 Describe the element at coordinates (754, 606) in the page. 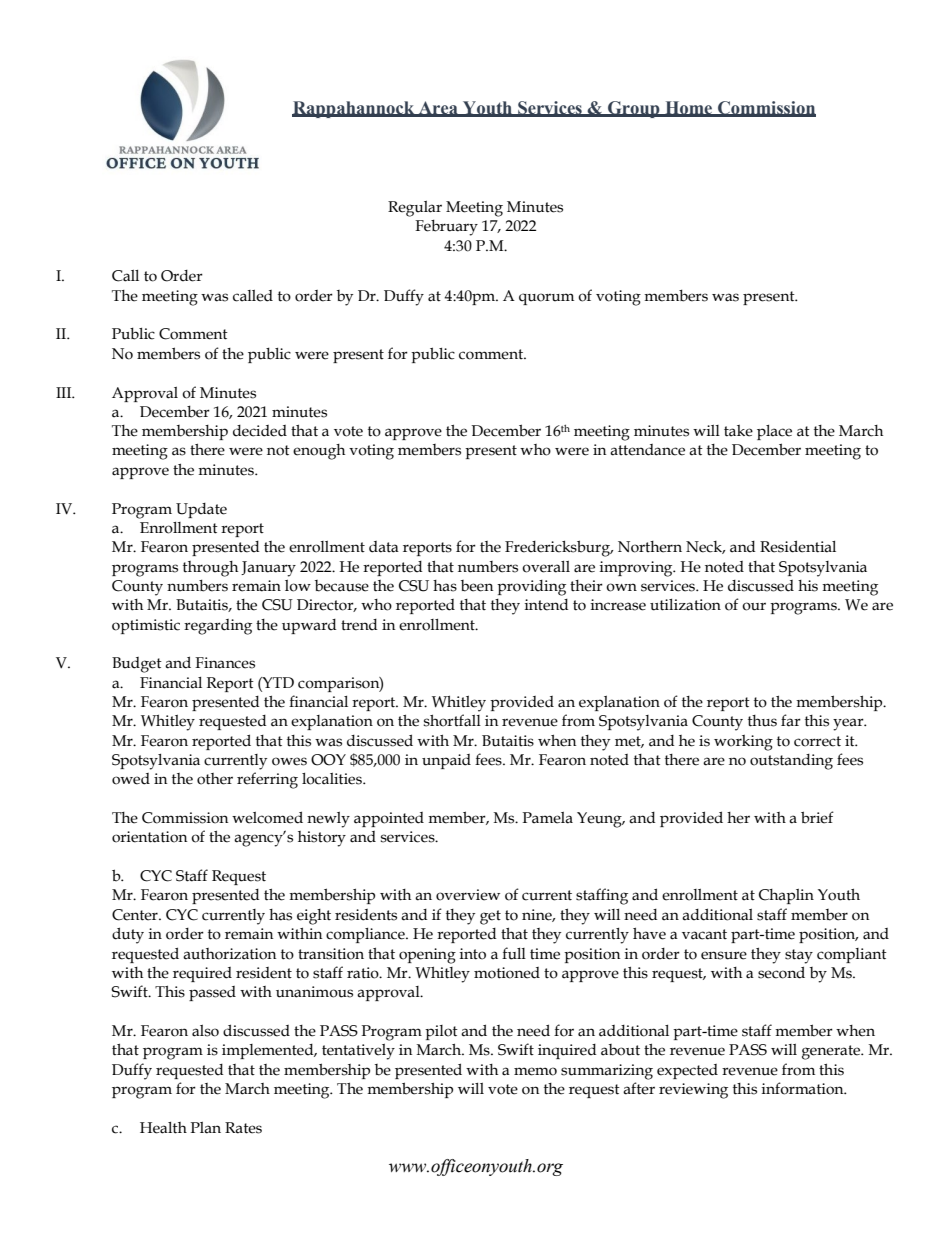

I see `our` at that location.
